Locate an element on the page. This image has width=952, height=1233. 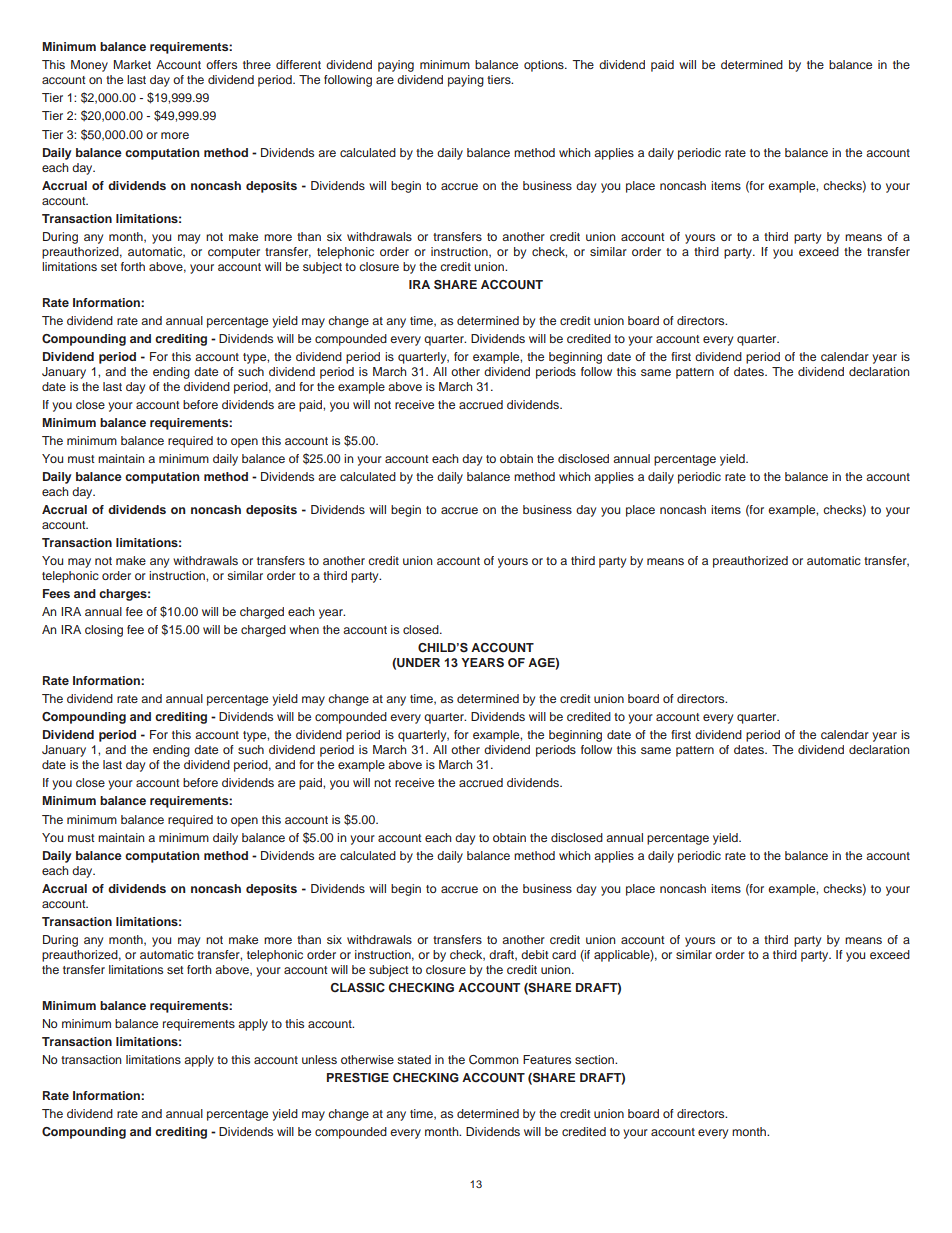
CLASSIC is located at coordinates (358, 988).
